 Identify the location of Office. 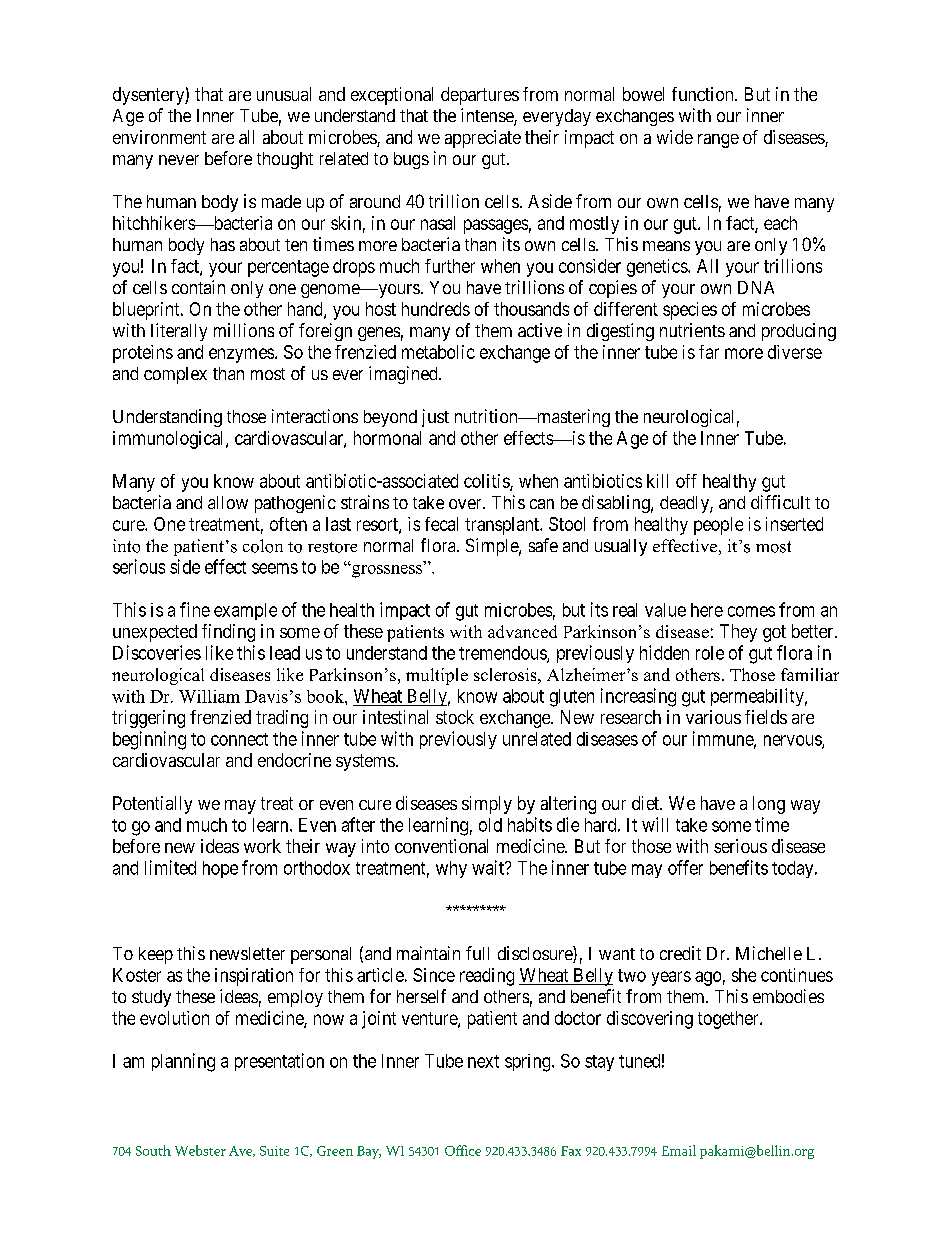
(463, 1150).
